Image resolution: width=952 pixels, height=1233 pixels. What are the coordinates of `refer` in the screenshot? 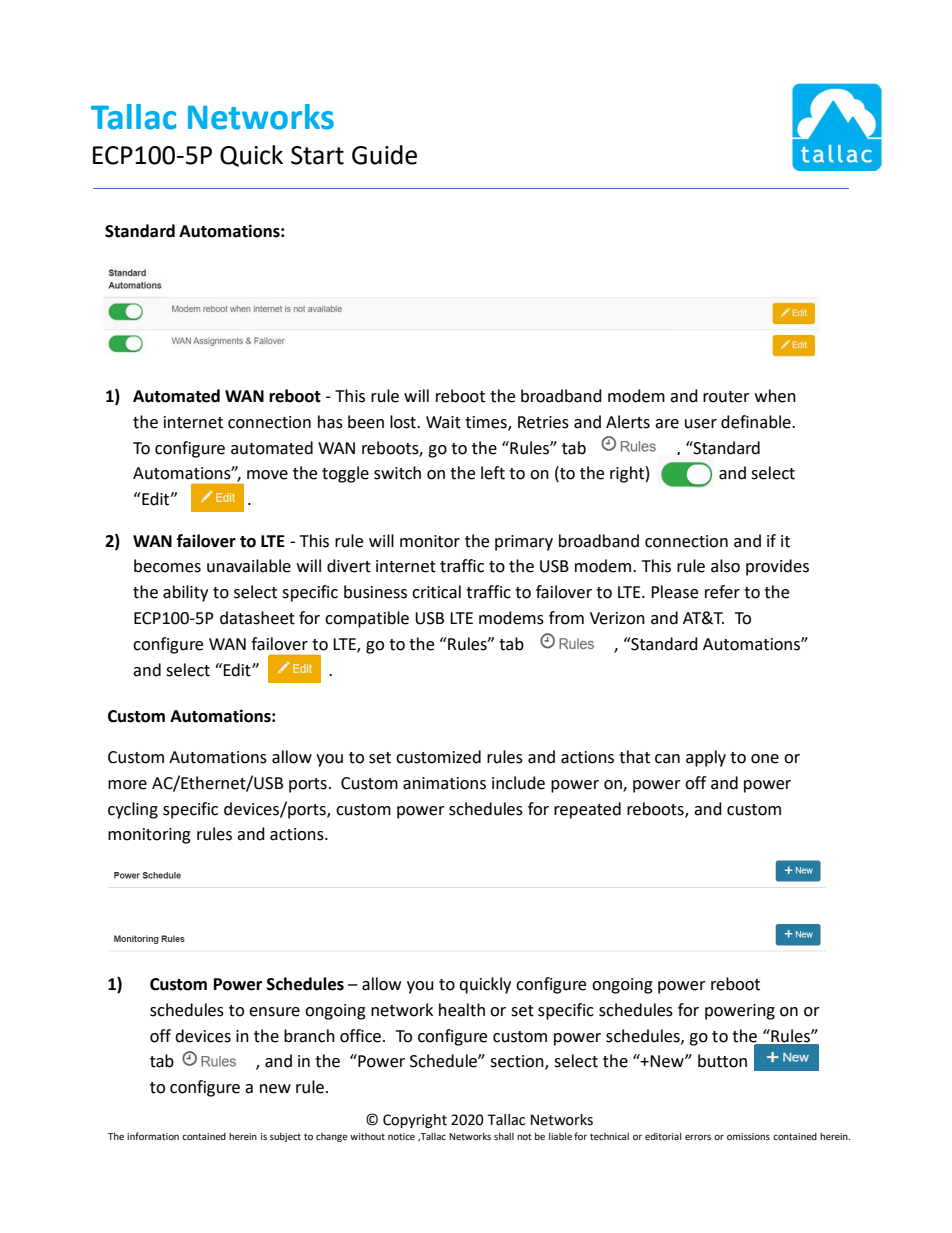 It's located at (722, 592).
